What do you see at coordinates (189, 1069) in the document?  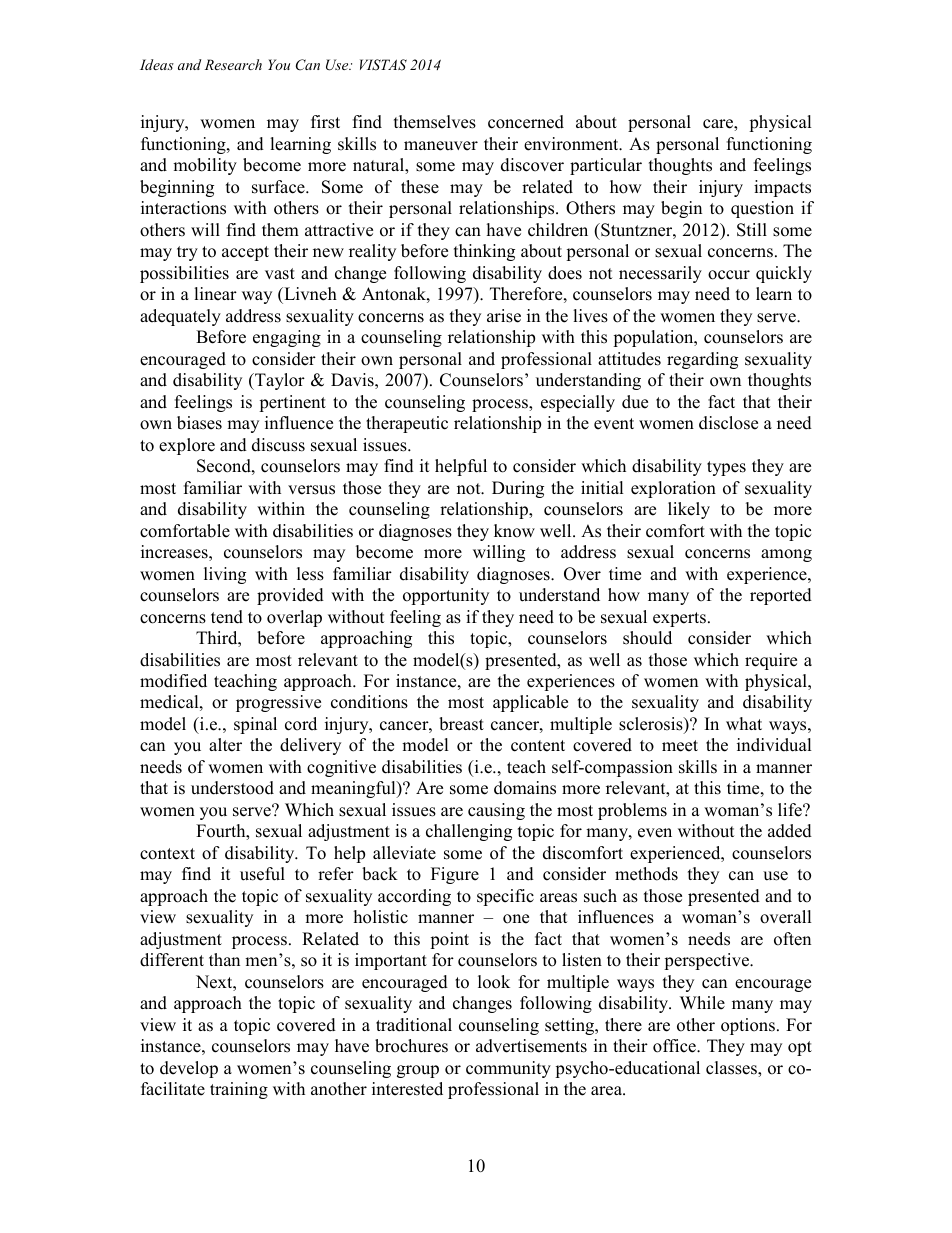 I see `develop` at bounding box center [189, 1069].
